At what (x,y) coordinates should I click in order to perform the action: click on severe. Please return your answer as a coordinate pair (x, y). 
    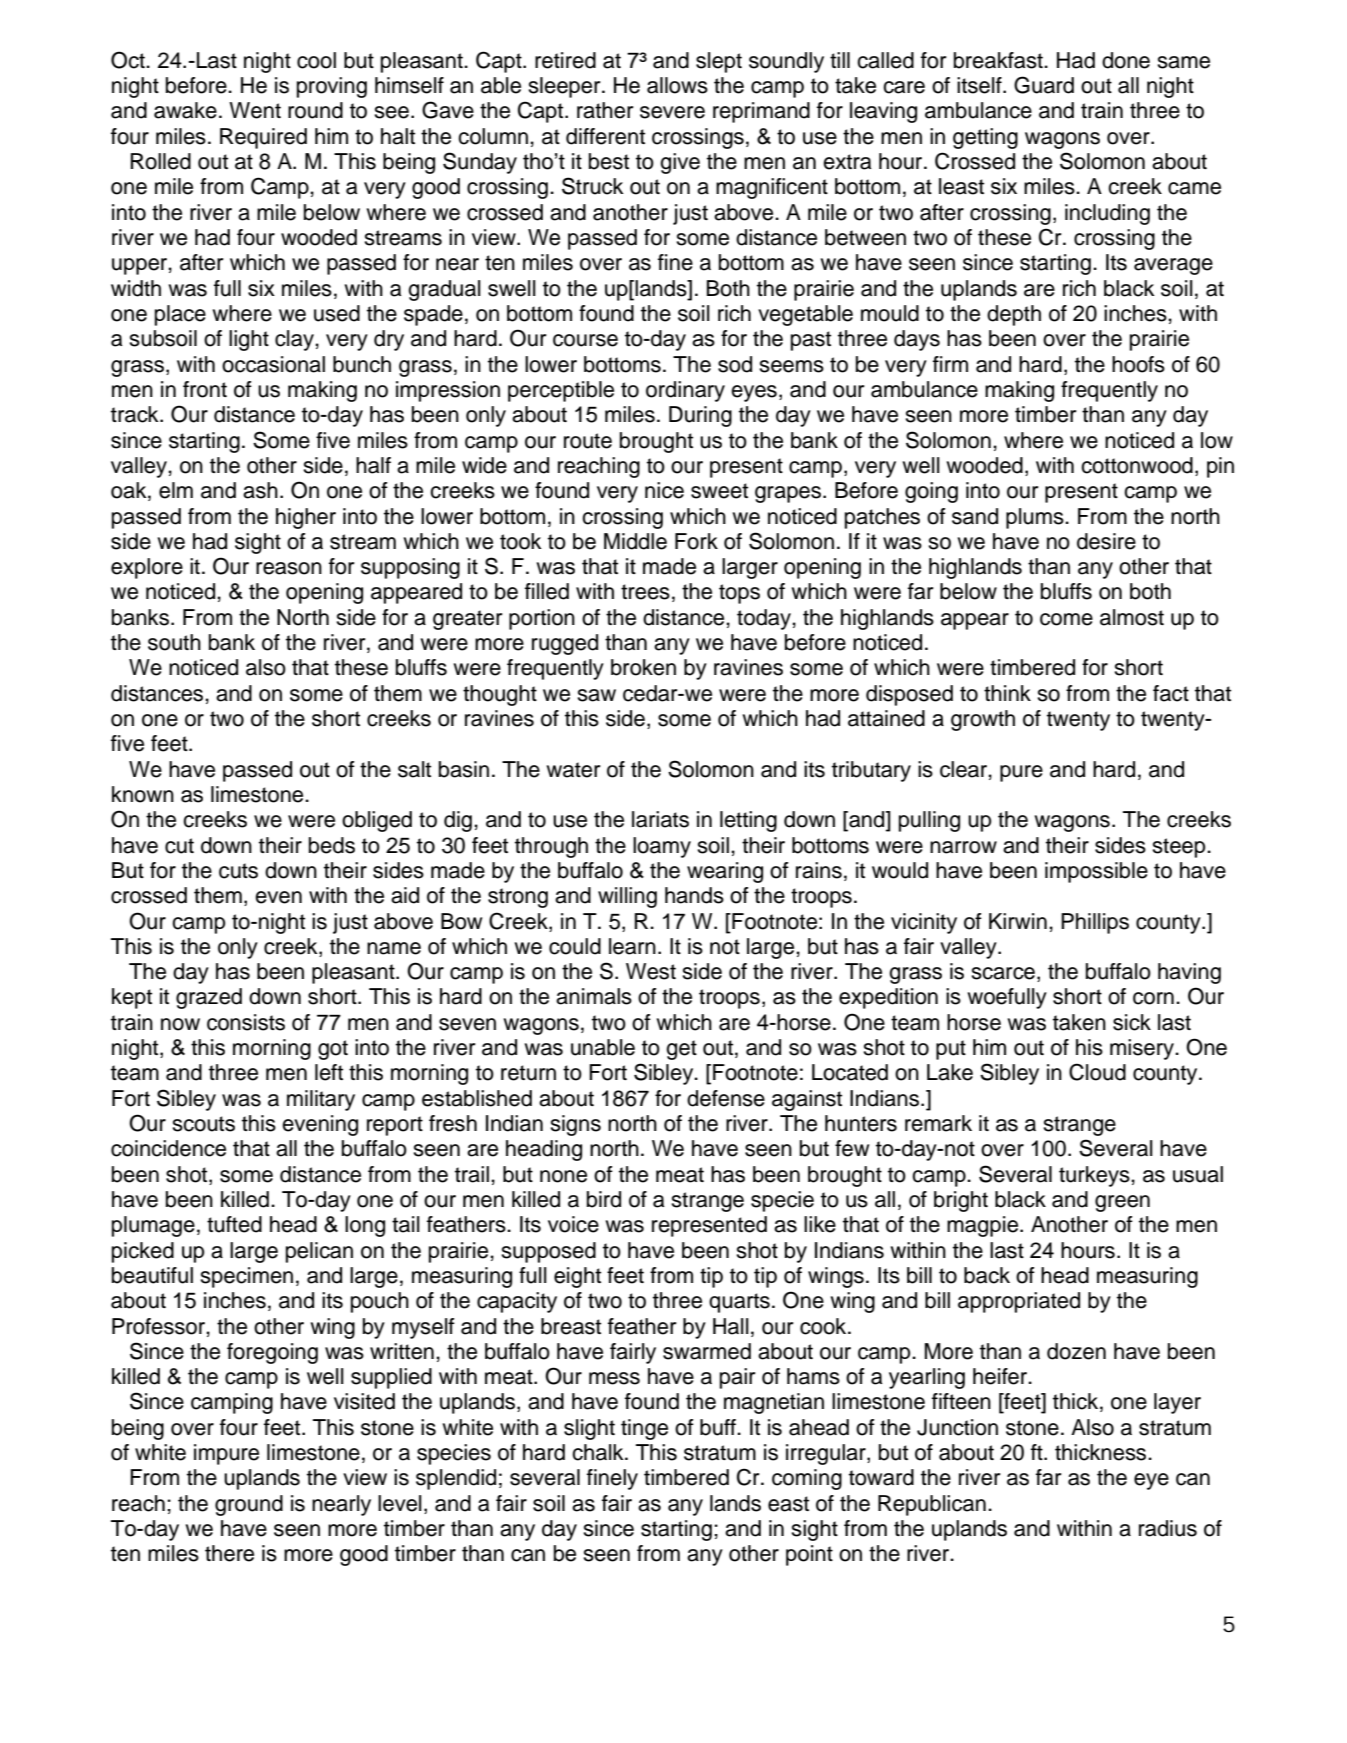
    Looking at the image, I should click on (672, 112).
